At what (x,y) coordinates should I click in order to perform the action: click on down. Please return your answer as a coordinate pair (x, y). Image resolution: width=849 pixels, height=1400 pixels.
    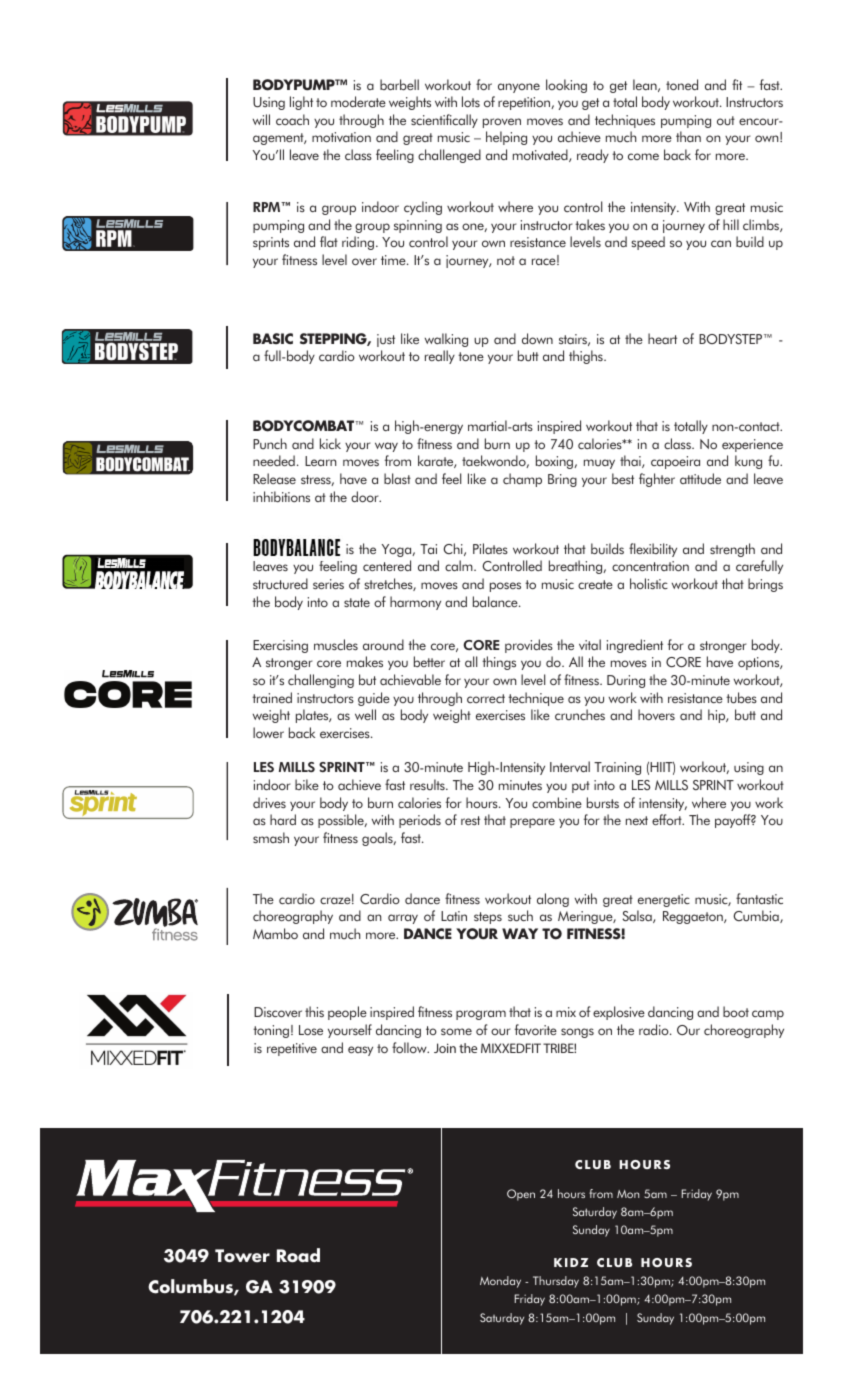
    Looking at the image, I should click on (537, 338).
